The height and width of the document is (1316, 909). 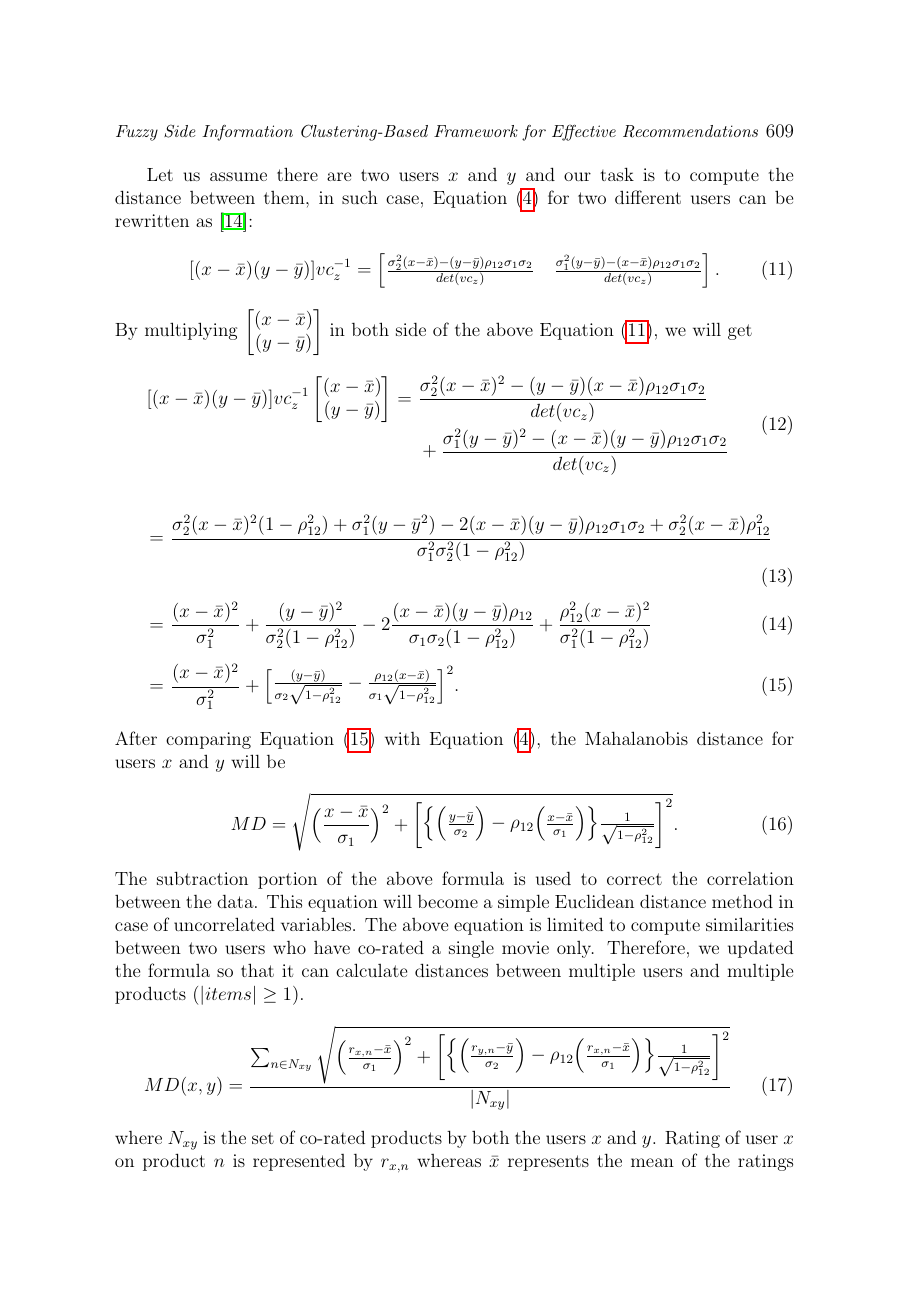 What do you see at coordinates (263, 1138) in the document?
I see `set` at bounding box center [263, 1138].
